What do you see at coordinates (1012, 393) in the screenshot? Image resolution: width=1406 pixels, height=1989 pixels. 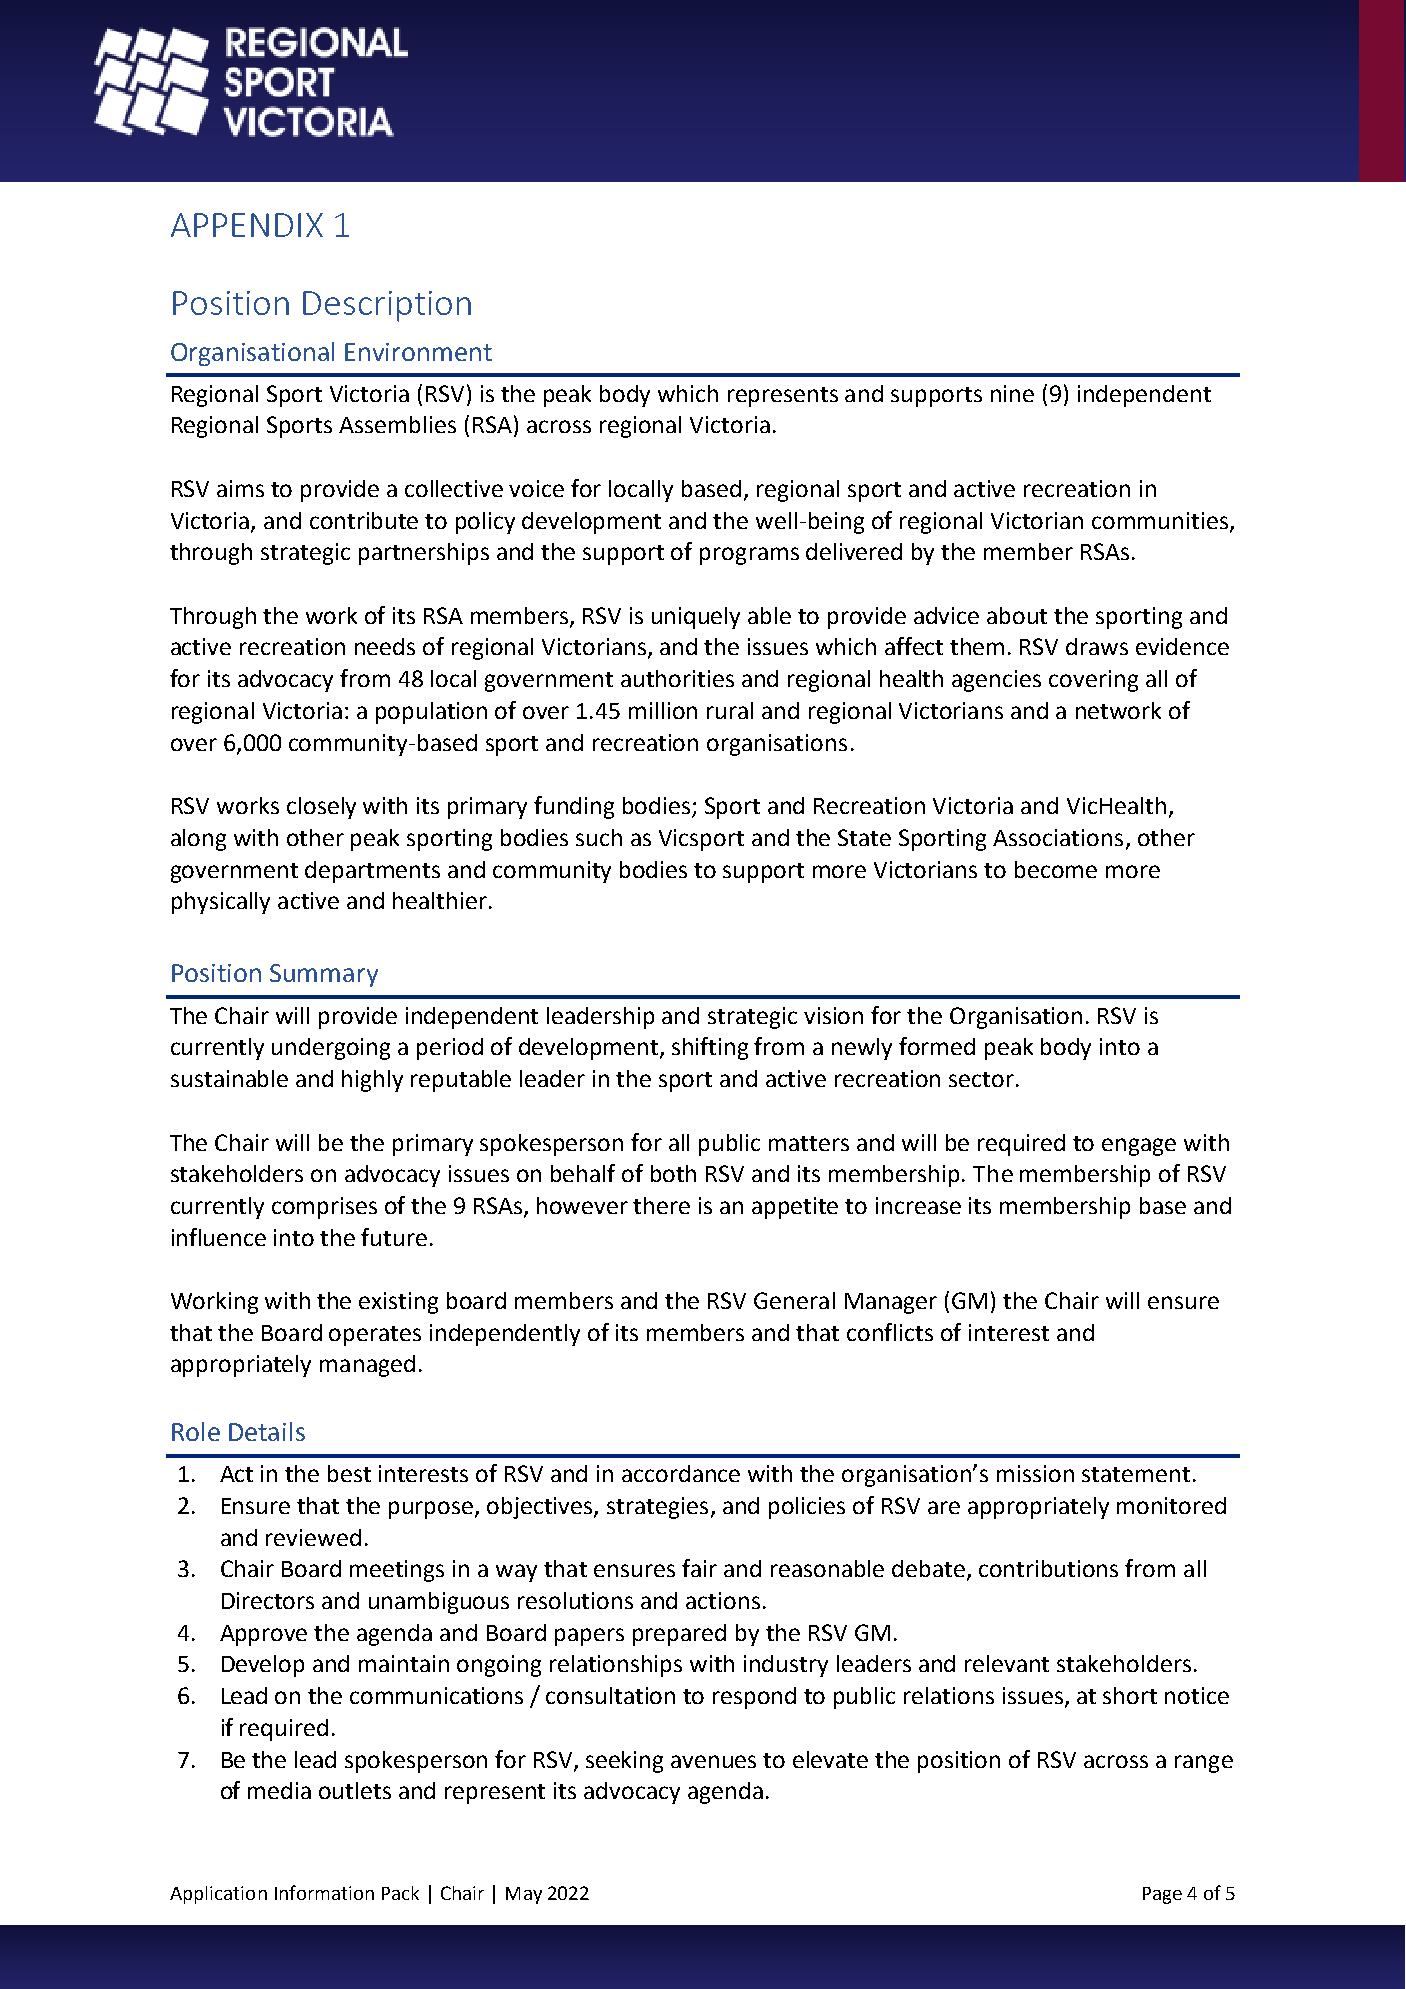 I see `nine` at bounding box center [1012, 393].
